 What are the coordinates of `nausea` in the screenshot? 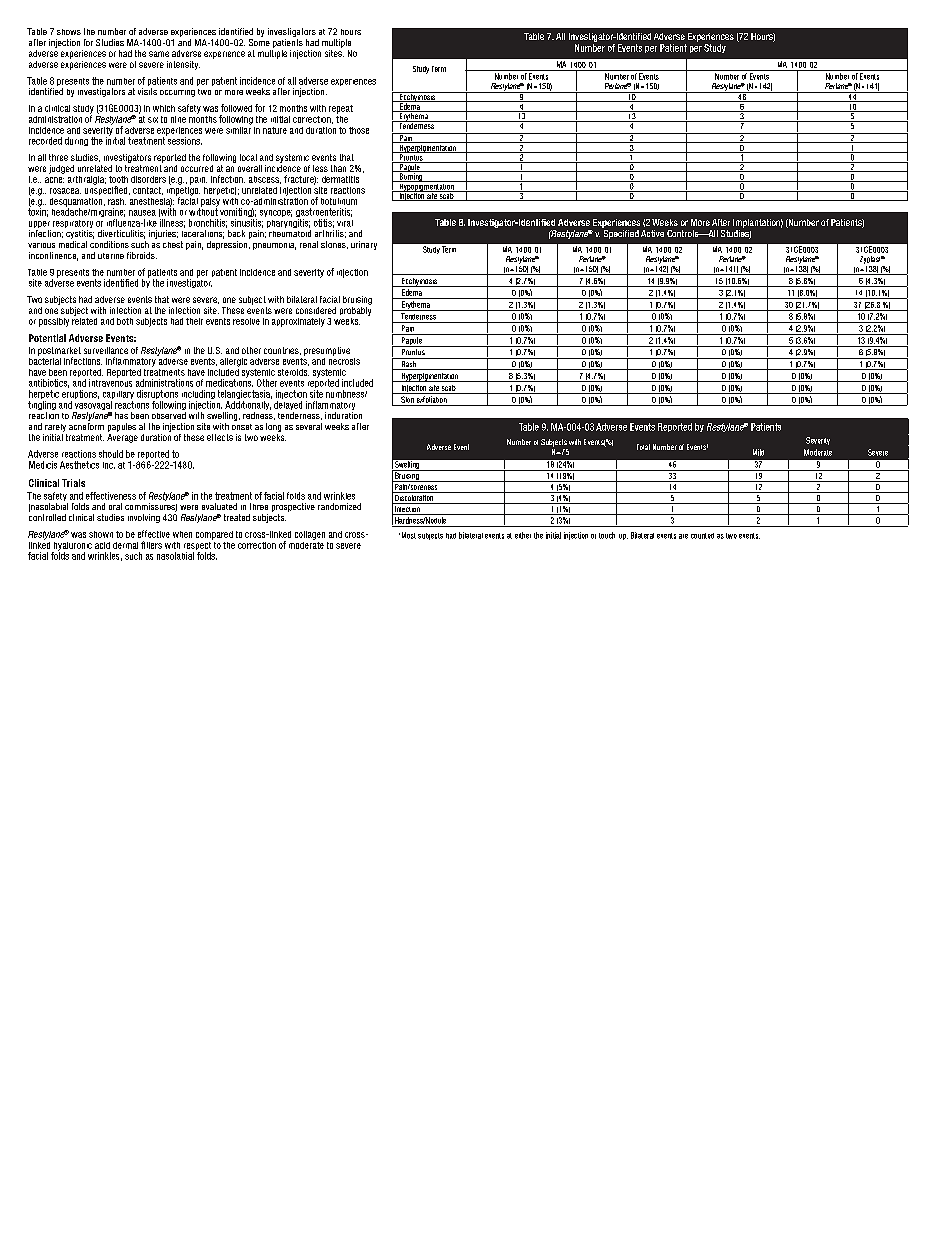 It's located at (142, 213).
